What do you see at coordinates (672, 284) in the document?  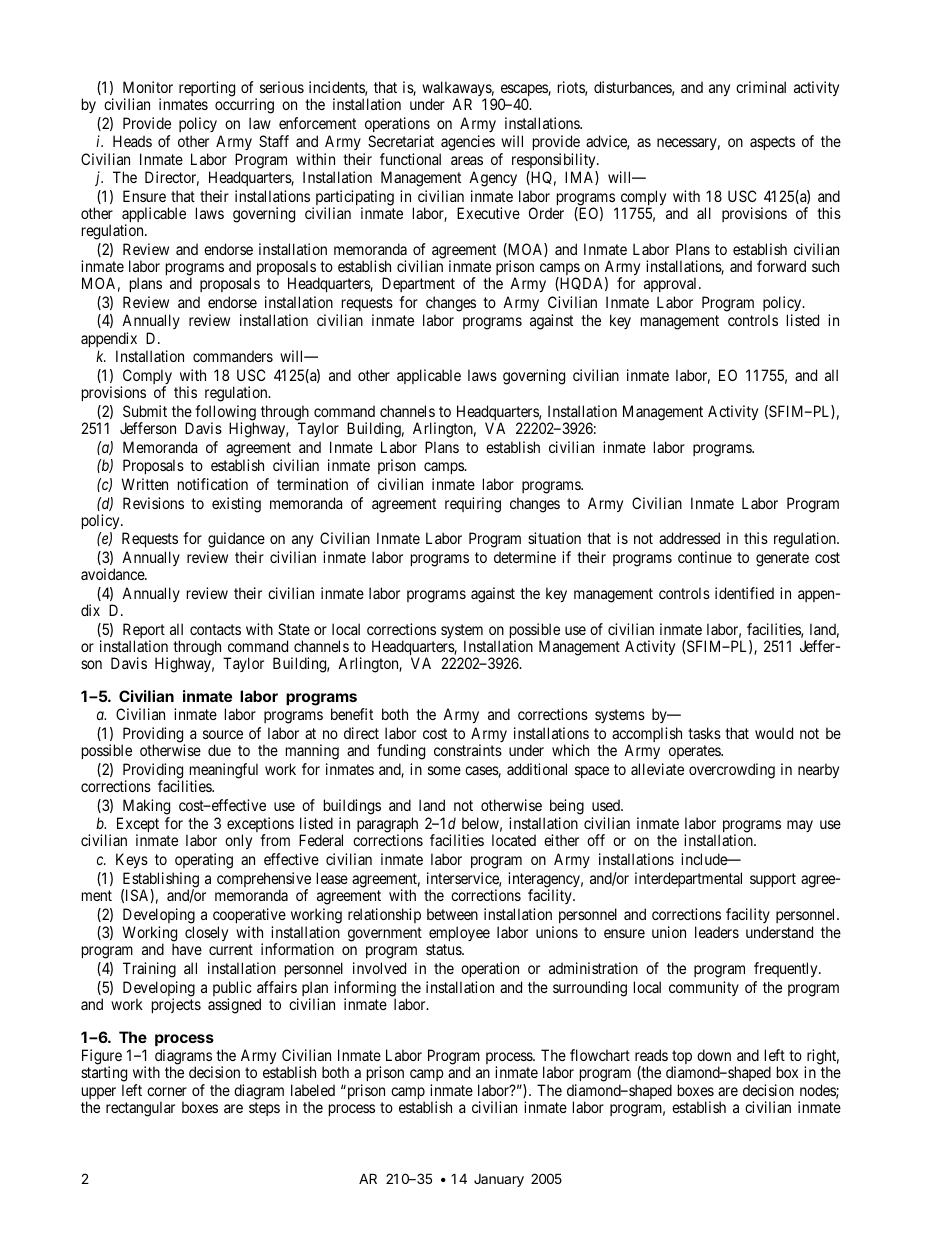 I see `approval` at bounding box center [672, 284].
